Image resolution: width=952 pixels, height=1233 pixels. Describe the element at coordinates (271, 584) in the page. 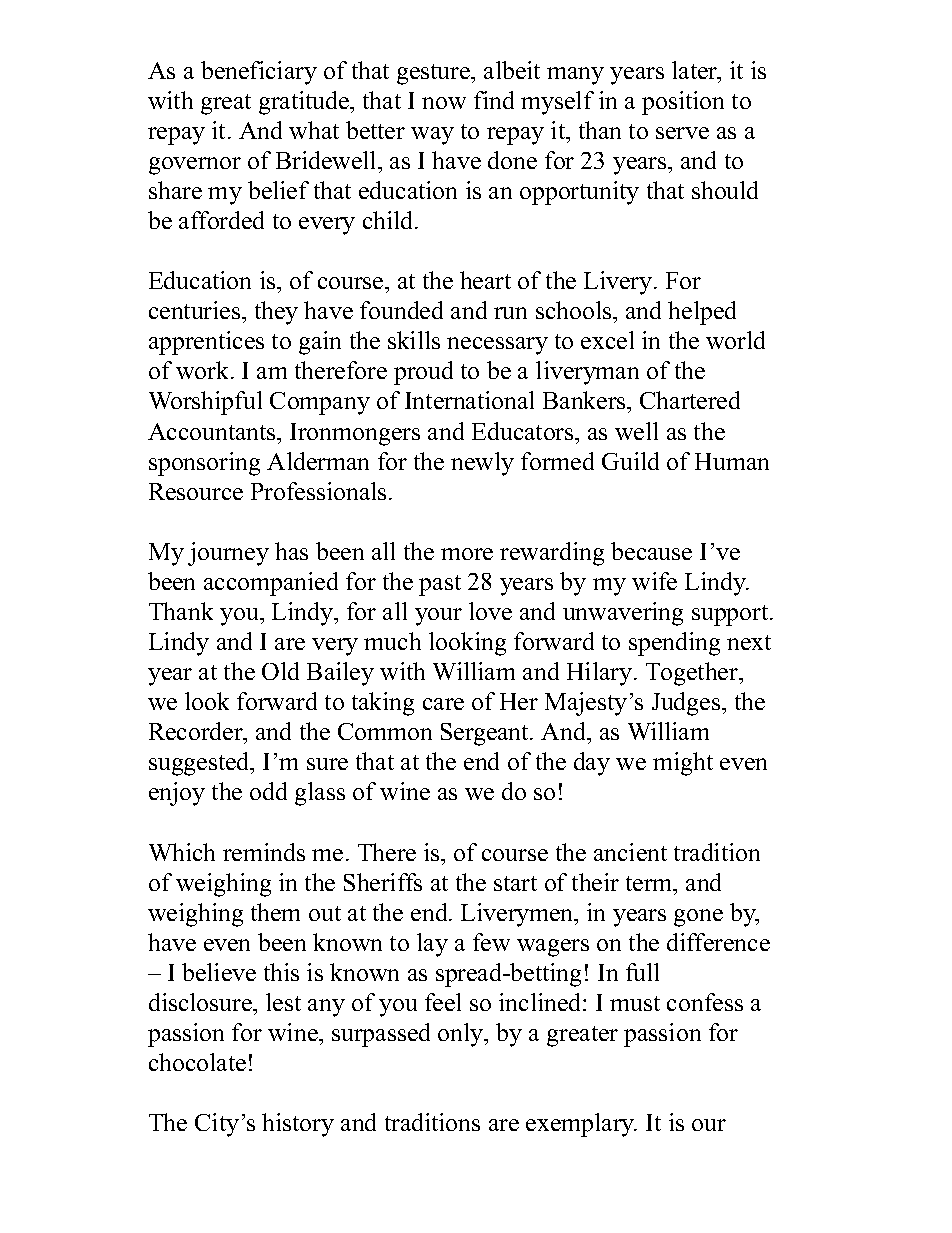

I see `accompanied` at that location.
